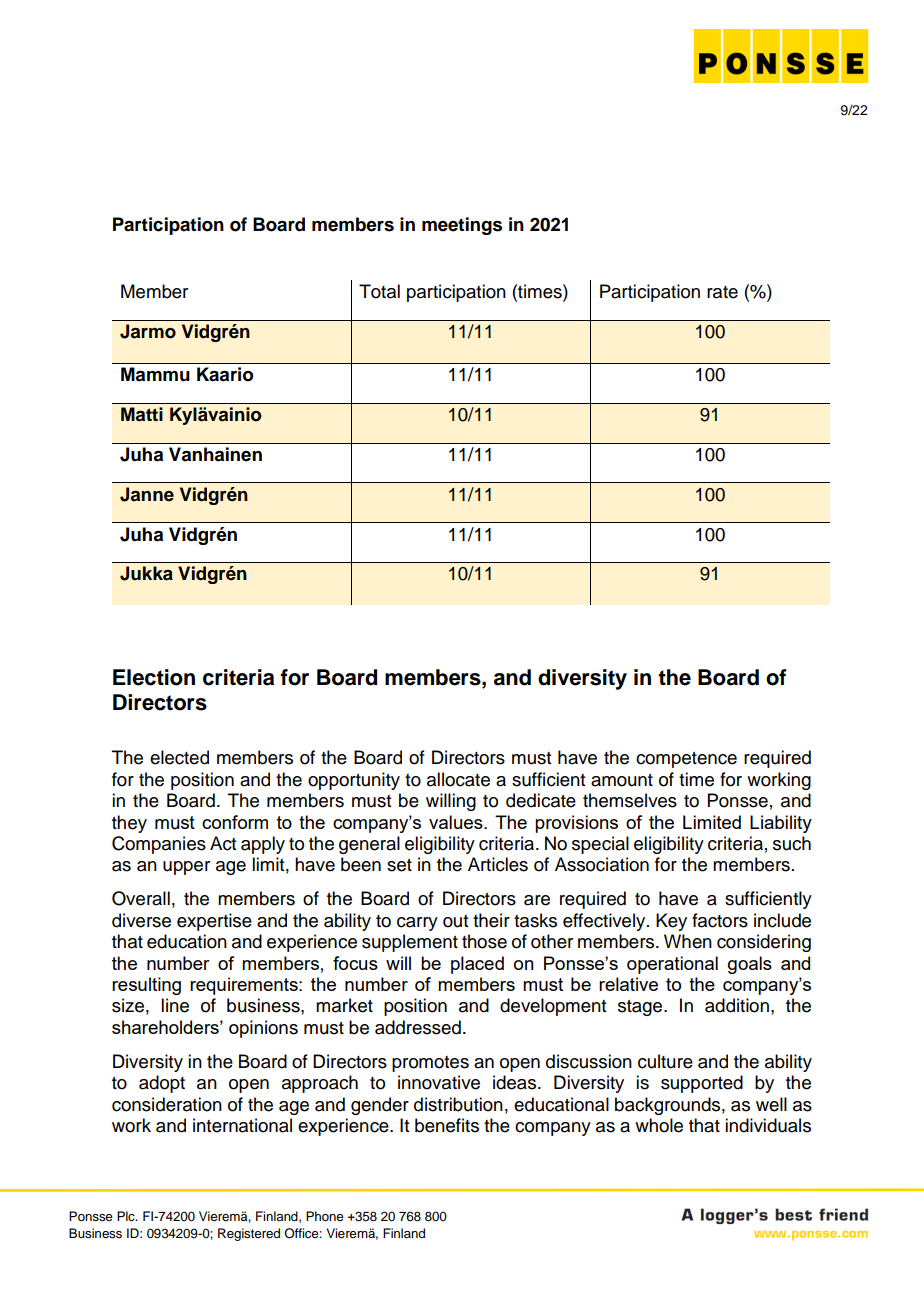 The height and width of the image is (1308, 924). Describe the element at coordinates (175, 1005) in the image. I see `line` at that location.
